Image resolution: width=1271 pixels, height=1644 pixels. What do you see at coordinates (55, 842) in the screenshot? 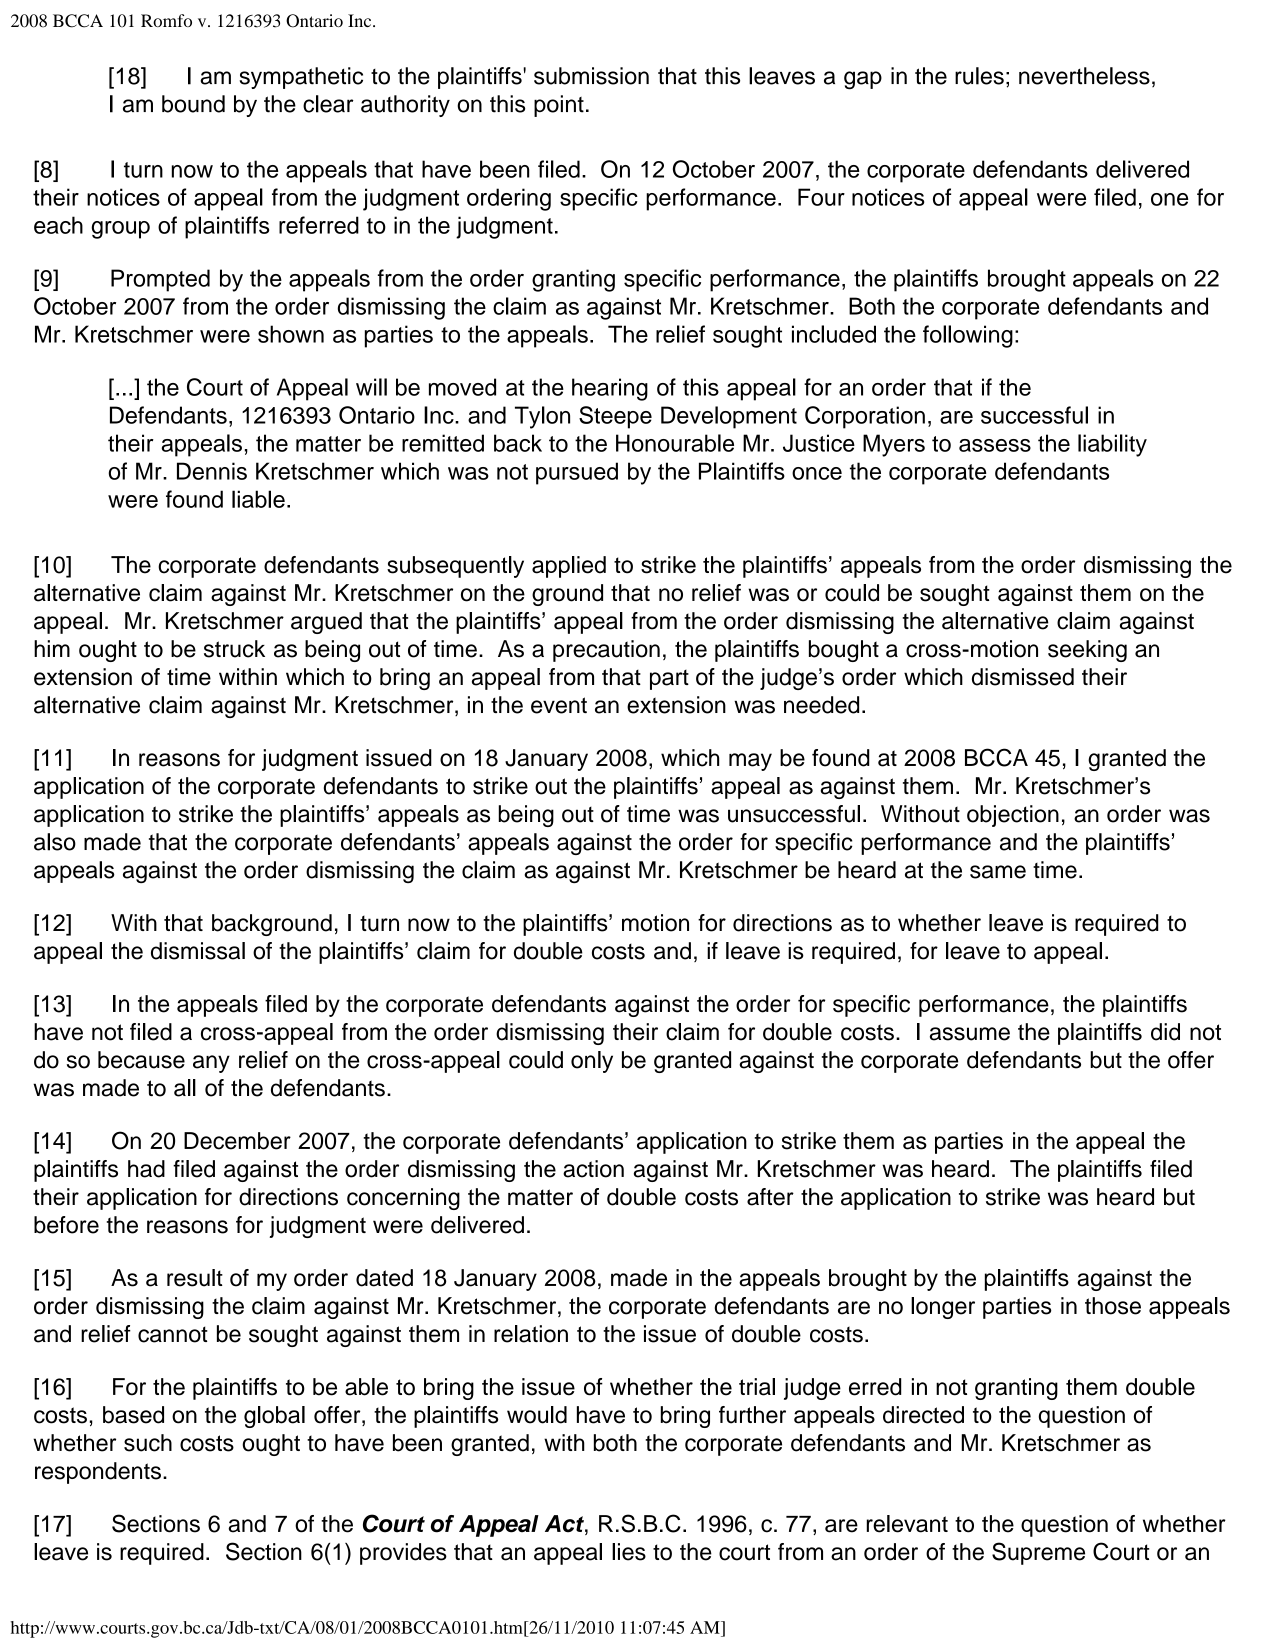
I see `also` at bounding box center [55, 842].
